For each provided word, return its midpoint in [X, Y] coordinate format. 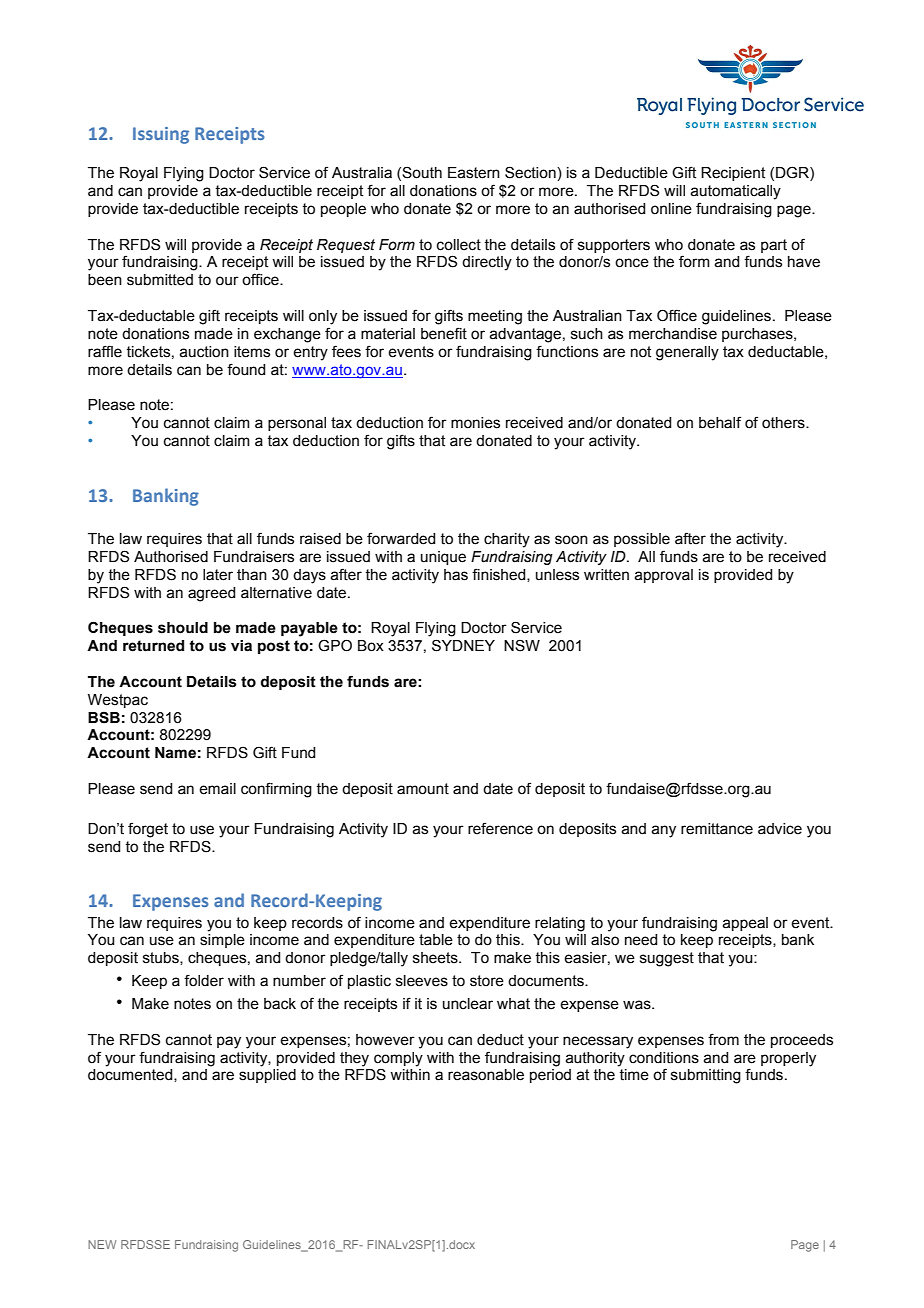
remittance [717, 829]
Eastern [474, 173]
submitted [160, 280]
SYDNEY [463, 645]
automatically [735, 192]
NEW [102, 1244]
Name [175, 753]
